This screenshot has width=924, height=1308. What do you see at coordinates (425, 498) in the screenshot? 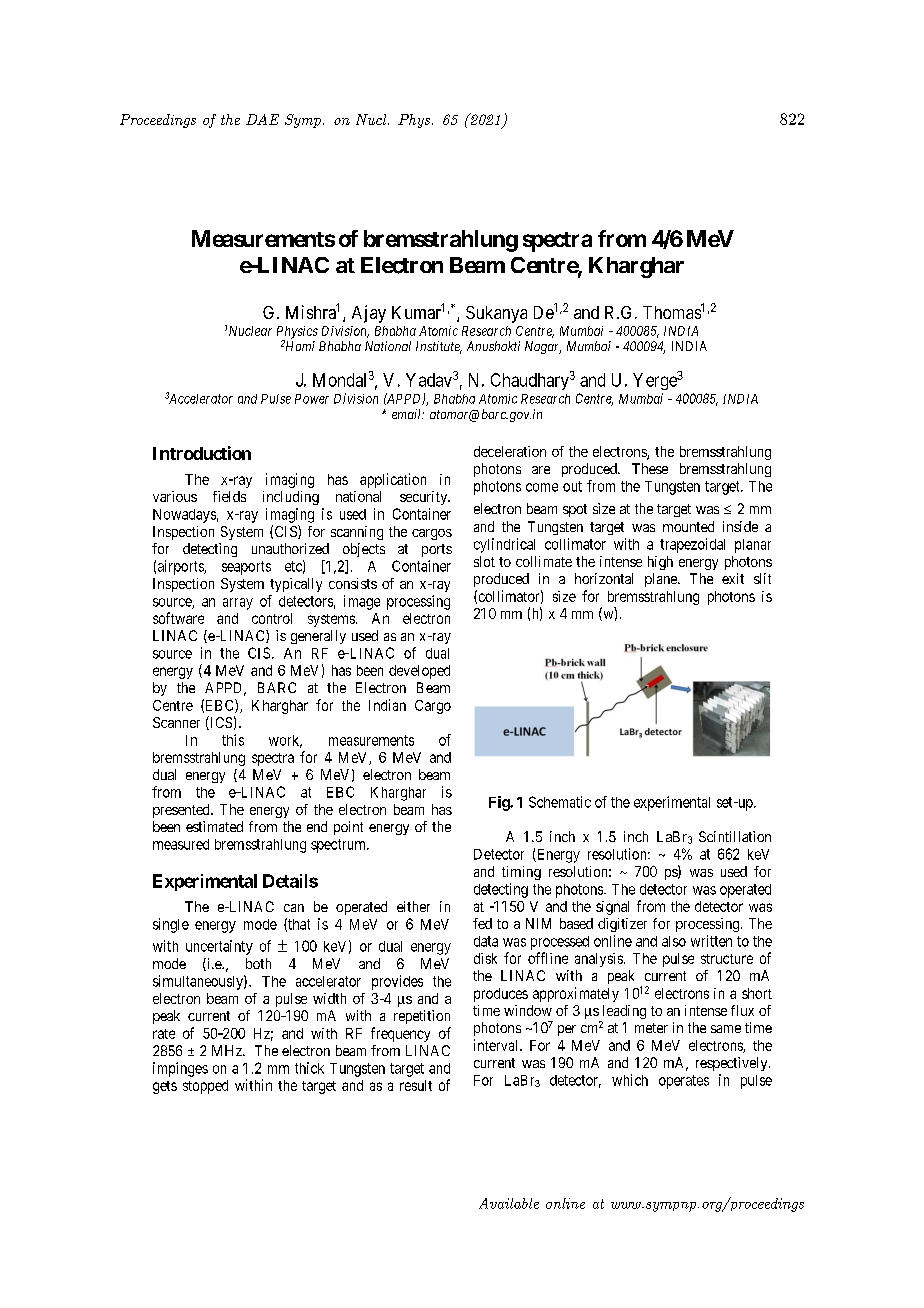
I see `security` at bounding box center [425, 498].
